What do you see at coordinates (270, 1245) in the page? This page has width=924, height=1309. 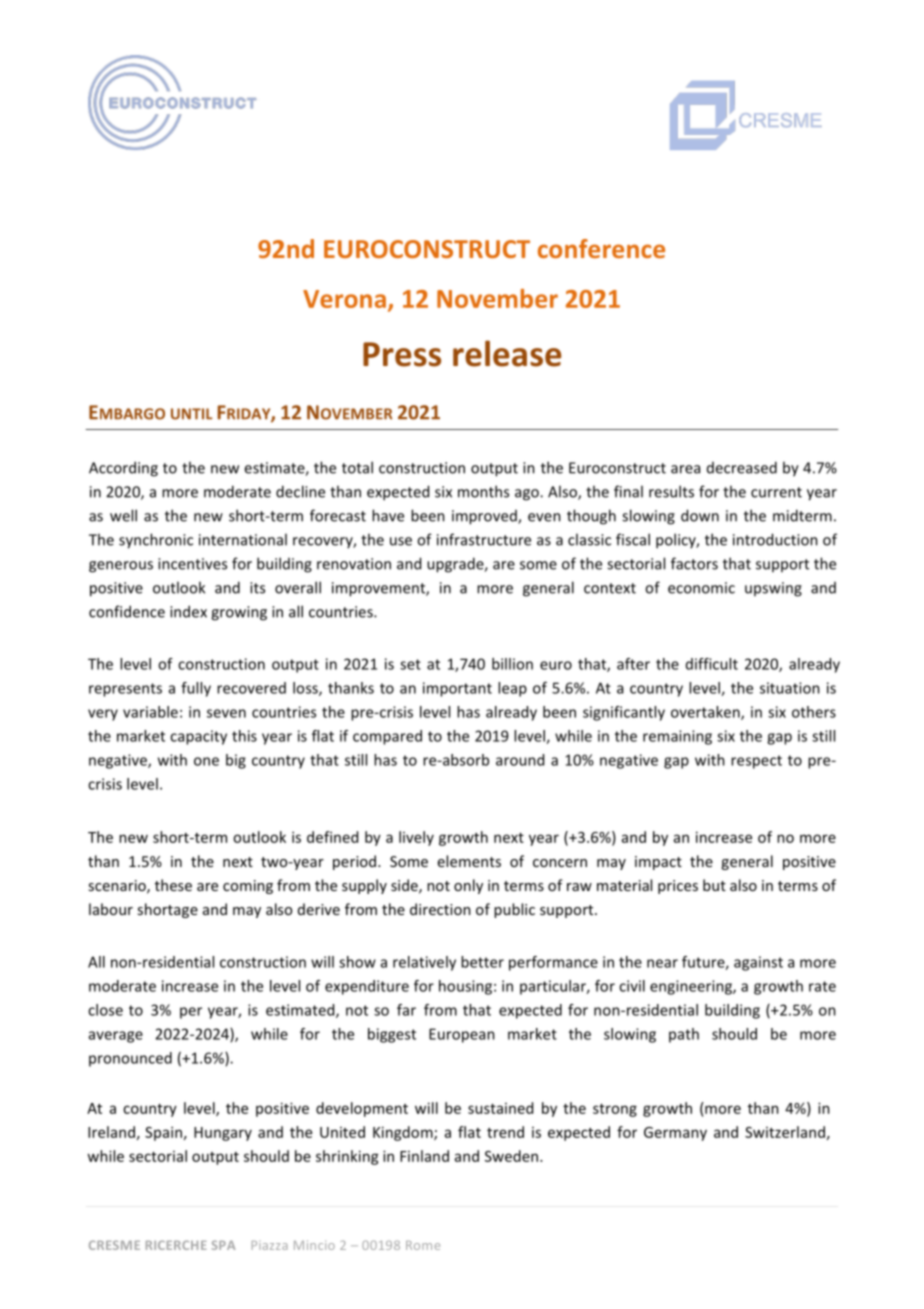 I see `Piazza` at bounding box center [270, 1245].
